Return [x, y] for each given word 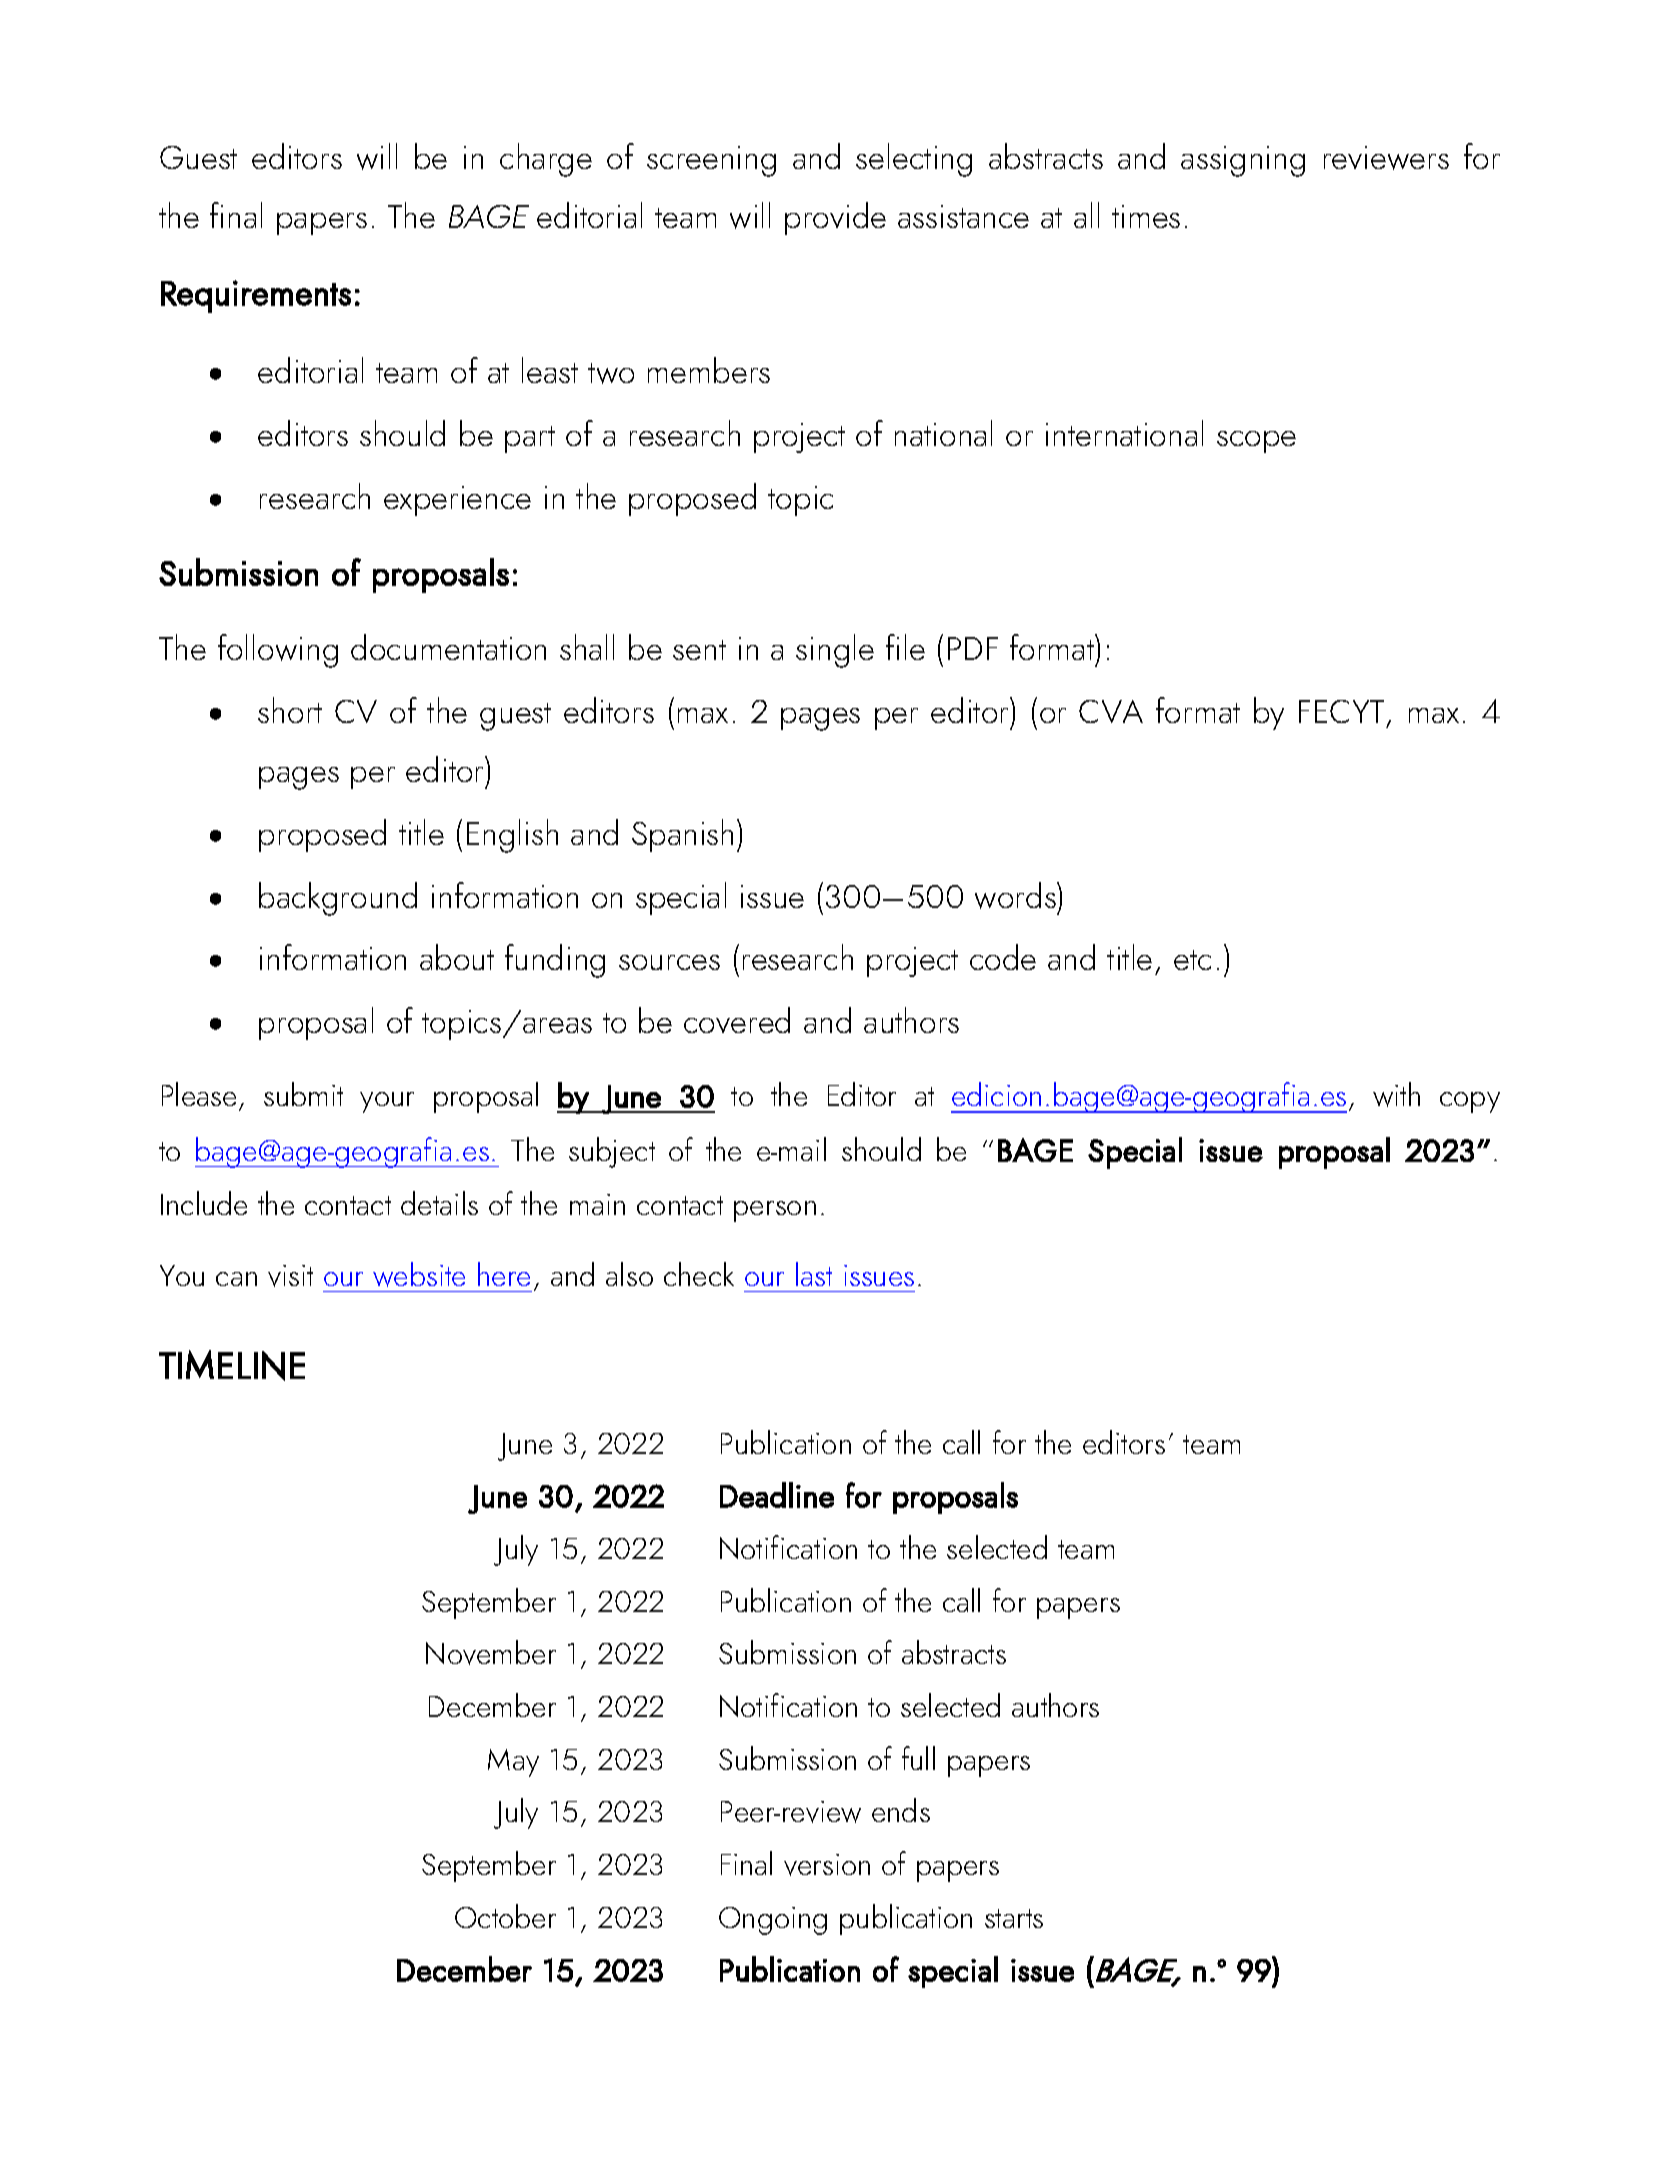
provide [835, 218]
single [835, 651]
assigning [1243, 161]
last [814, 1274]
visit [290, 1276]
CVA [1111, 711]
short [290, 710]
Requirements [256, 296]
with [1396, 1094]
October [505, 1916]
